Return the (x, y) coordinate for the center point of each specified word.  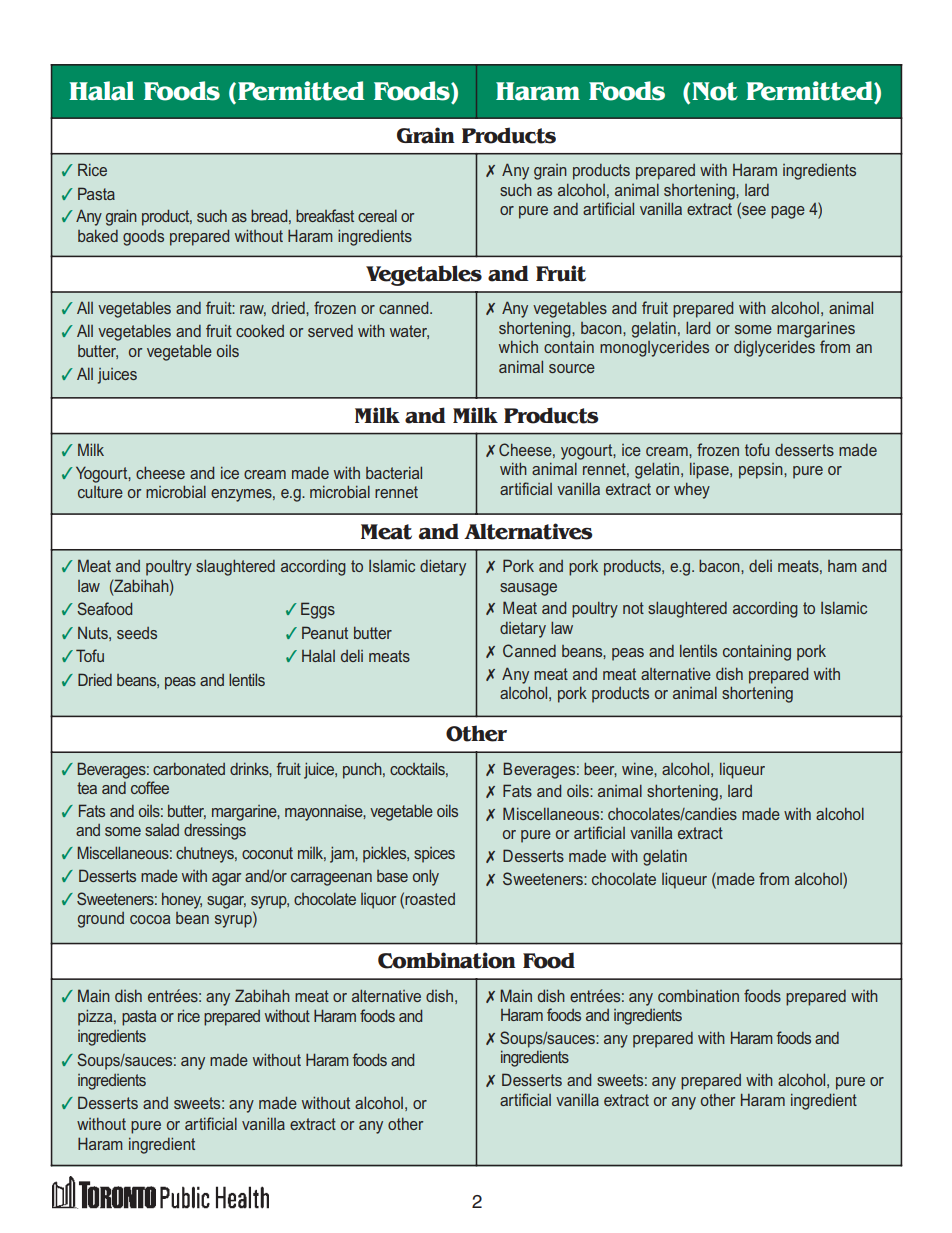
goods (143, 238)
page (788, 212)
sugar (226, 902)
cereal (377, 216)
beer (600, 769)
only (426, 877)
